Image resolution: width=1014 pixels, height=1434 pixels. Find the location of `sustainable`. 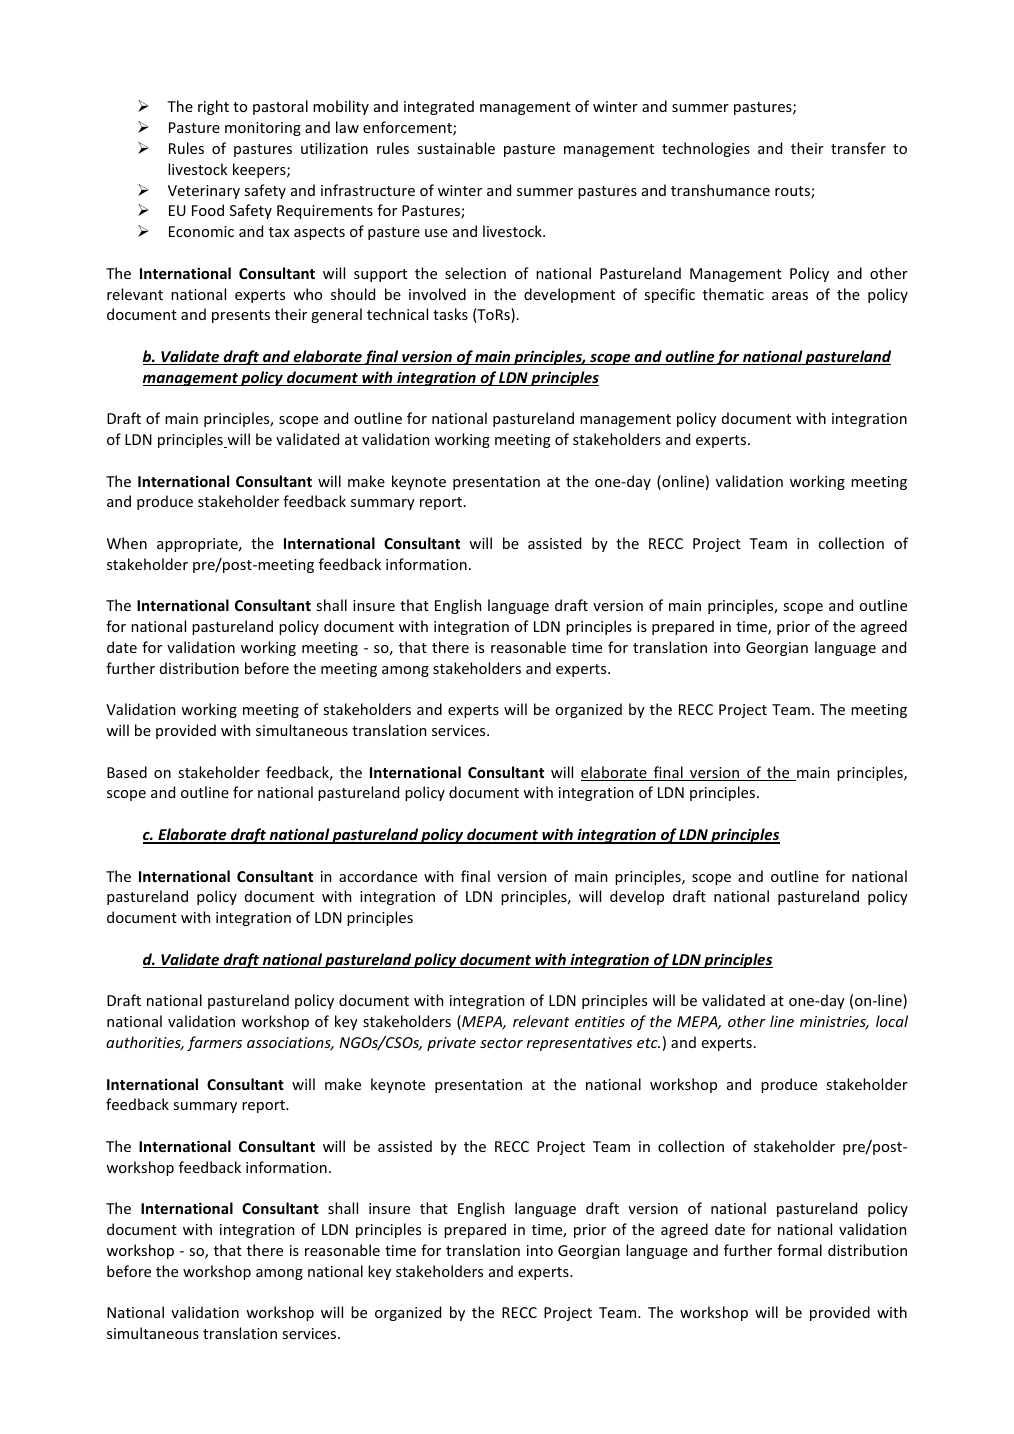

sustainable is located at coordinates (456, 148).
